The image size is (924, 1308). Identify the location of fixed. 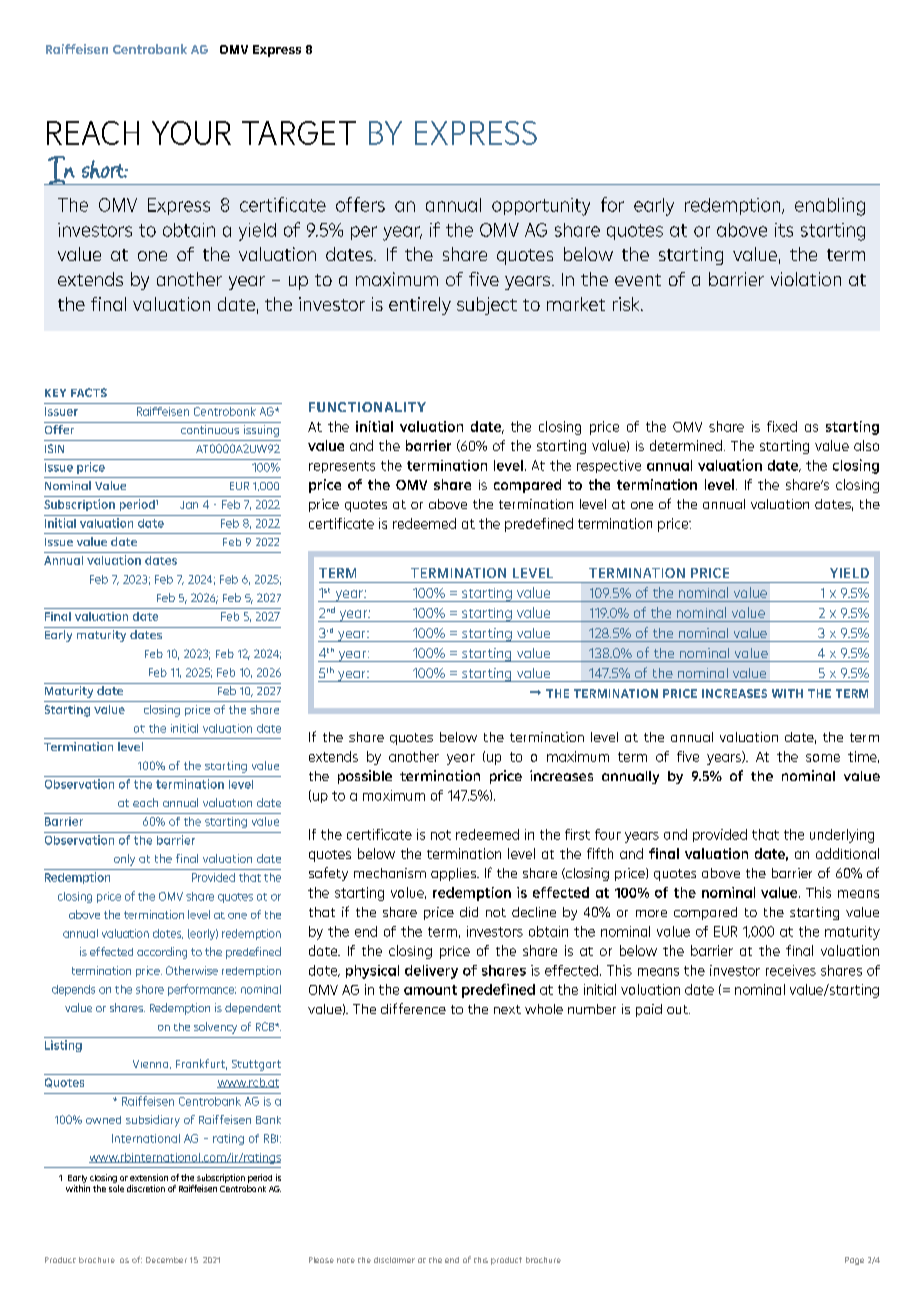
(782, 426).
